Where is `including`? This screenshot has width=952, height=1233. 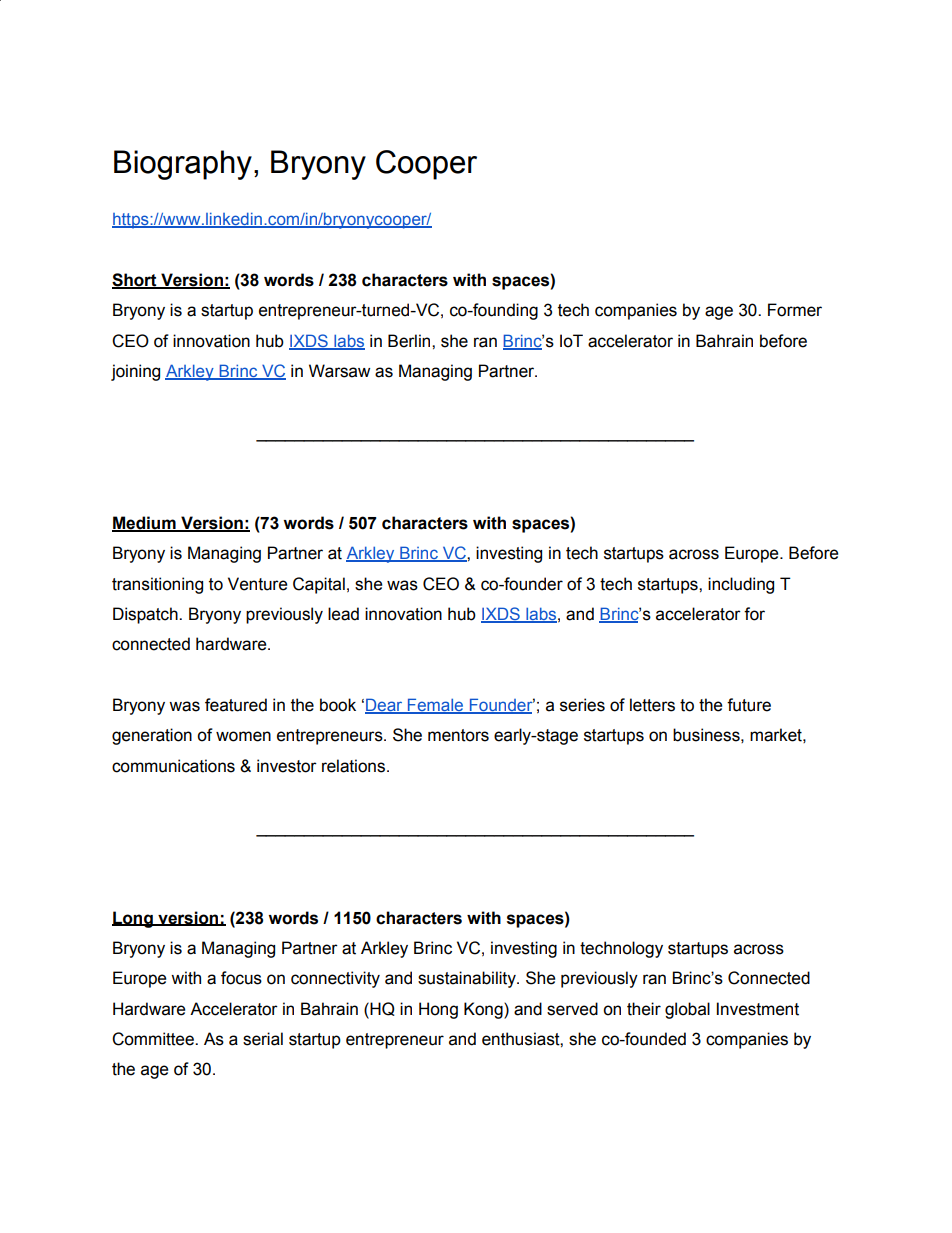 including is located at coordinates (741, 585).
